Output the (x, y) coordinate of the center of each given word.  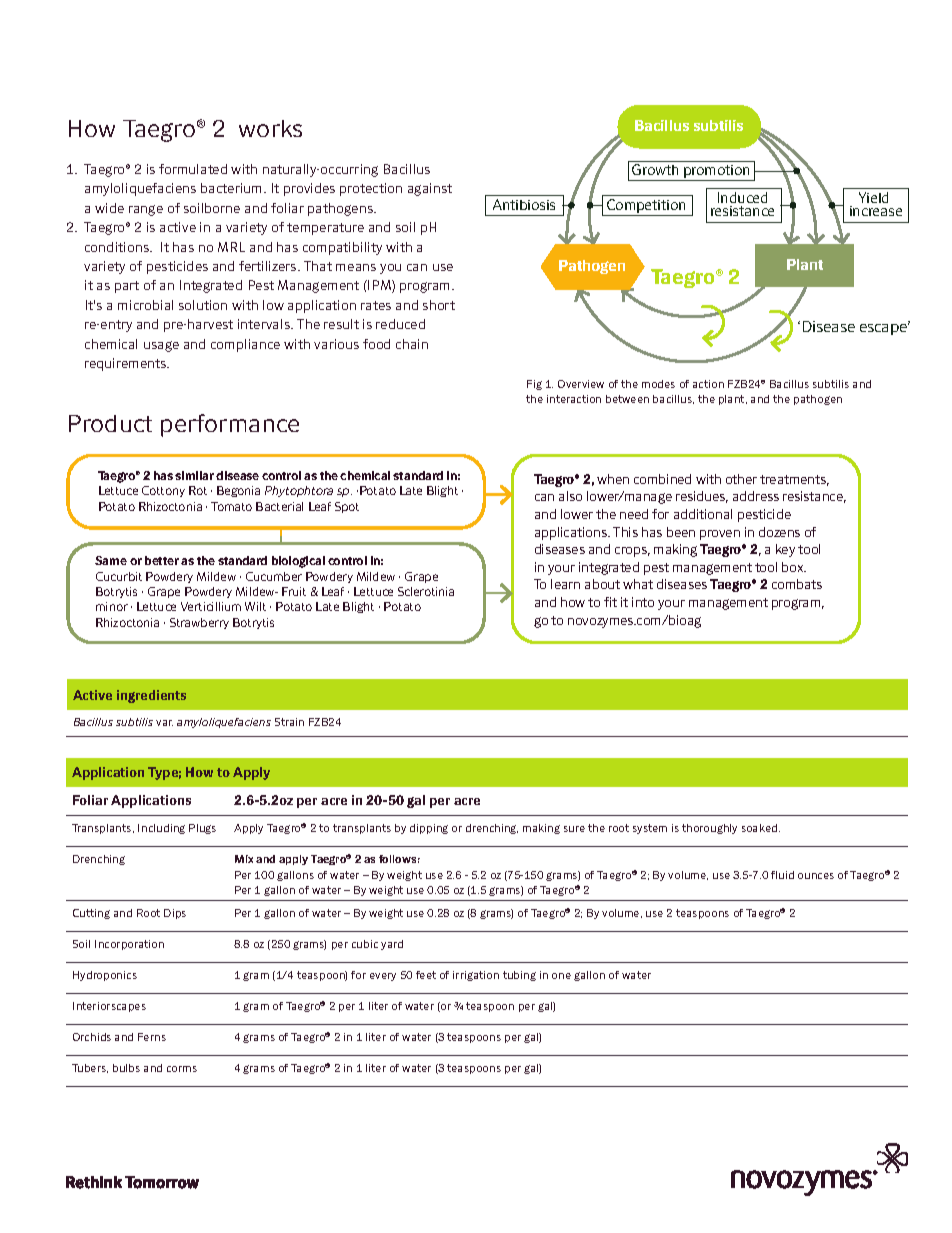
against (430, 189)
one (561, 976)
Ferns (152, 1037)
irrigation (476, 976)
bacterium (233, 188)
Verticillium (211, 606)
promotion (717, 173)
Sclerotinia (426, 591)
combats (797, 584)
